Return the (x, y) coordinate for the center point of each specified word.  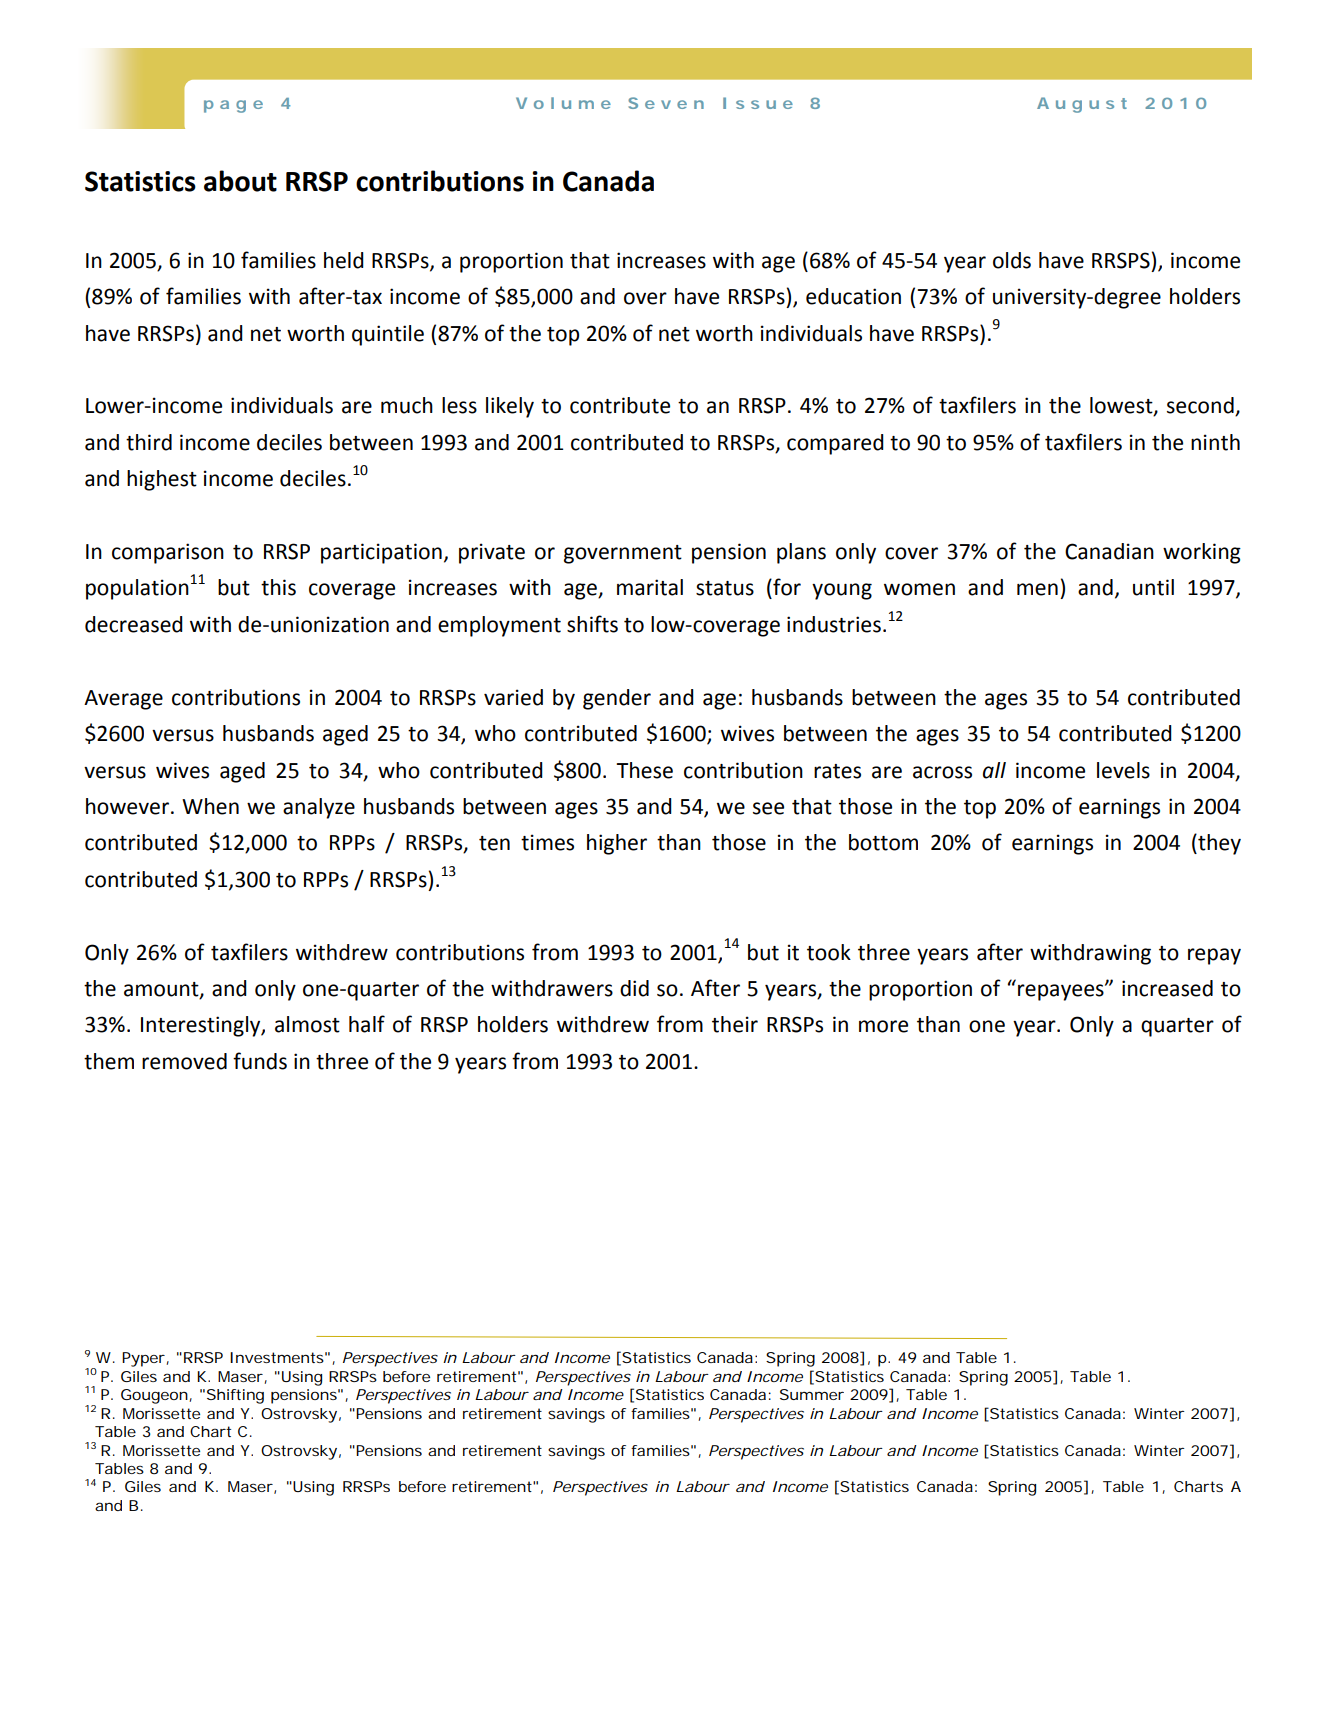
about (240, 181)
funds (260, 1061)
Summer (812, 1394)
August (1082, 105)
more (883, 1026)
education (853, 296)
